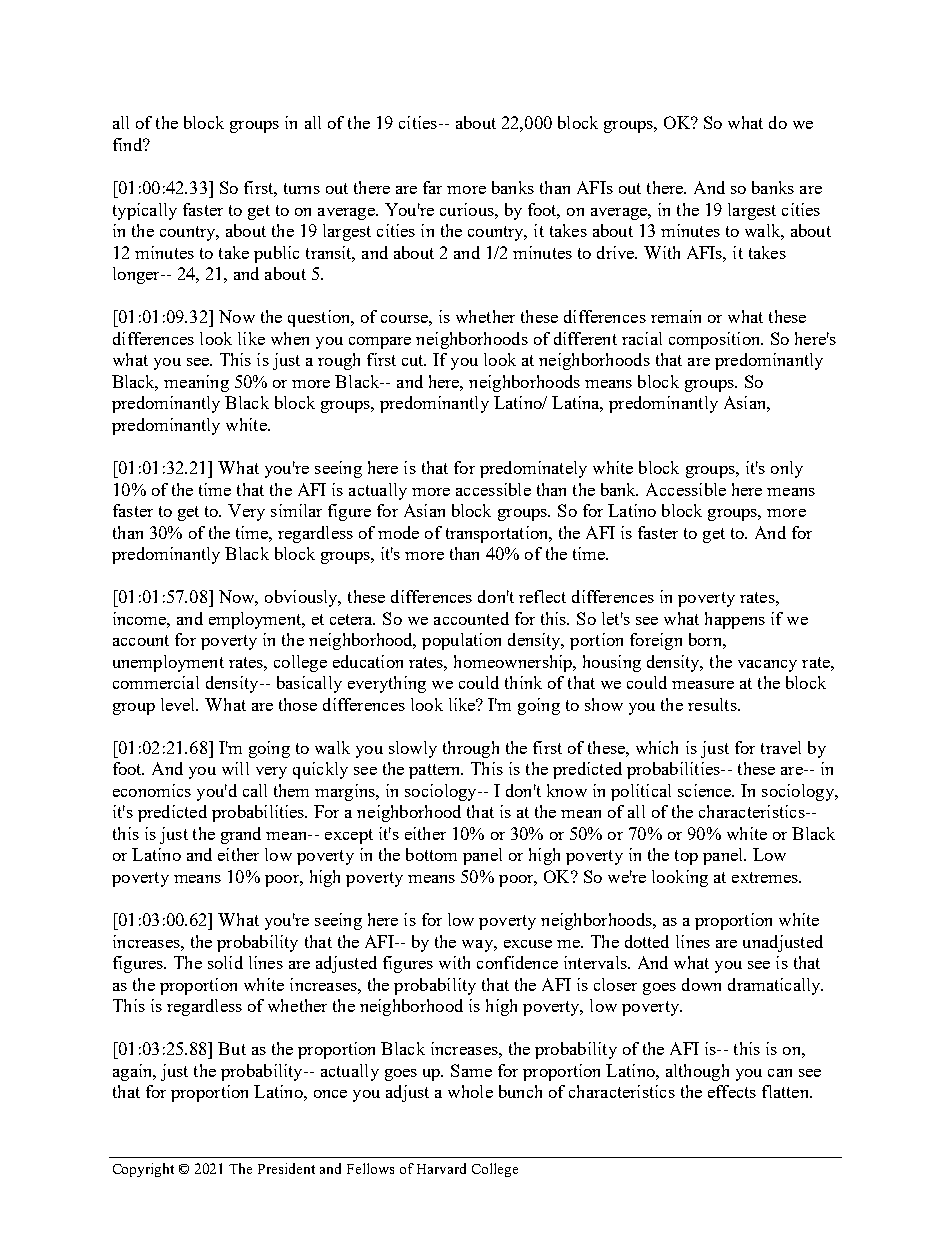 The width and height of the screenshot is (952, 1233). Describe the element at coordinates (129, 144) in the screenshot. I see `find` at that location.
